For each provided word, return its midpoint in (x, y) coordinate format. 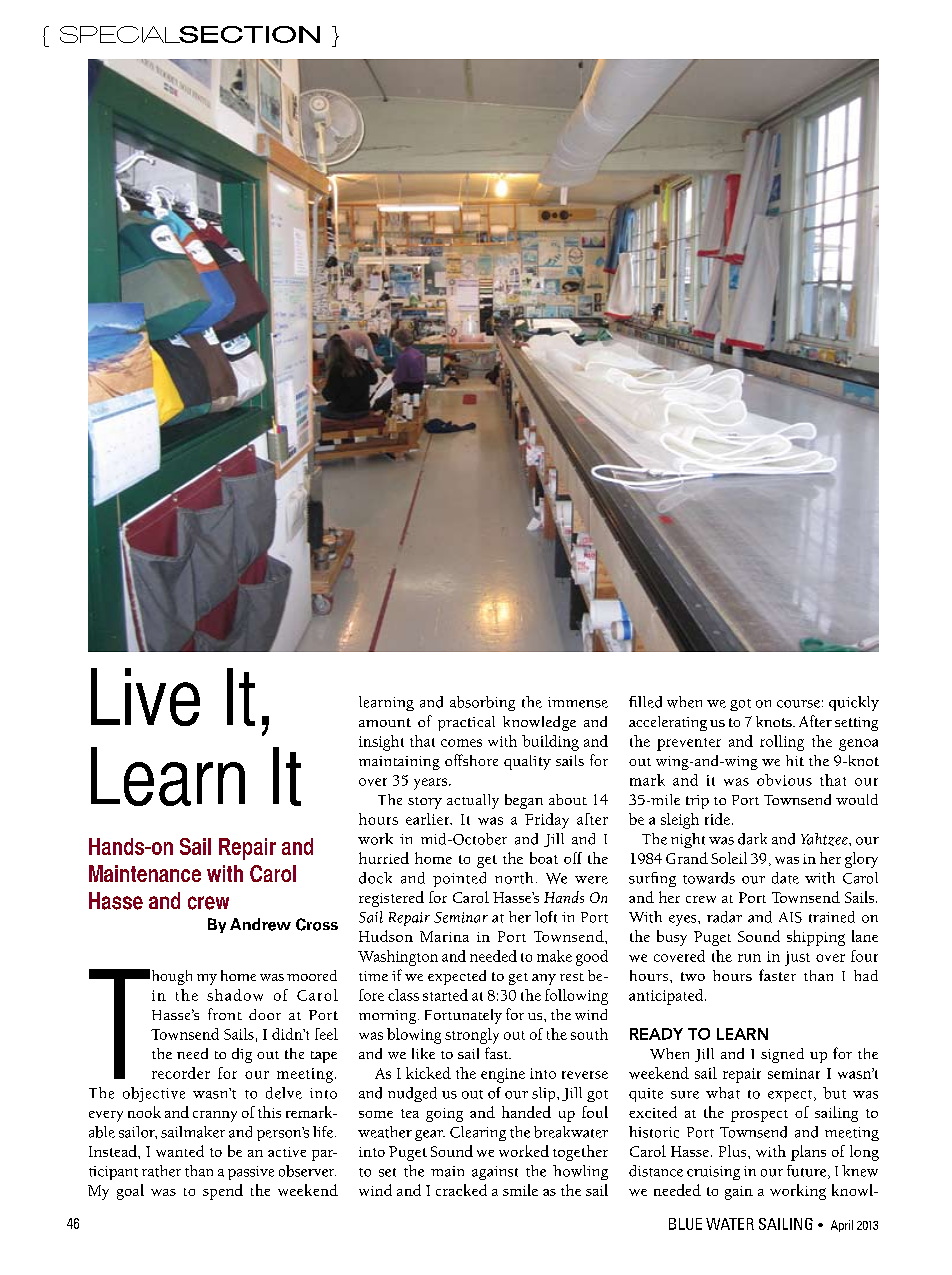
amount (385, 722)
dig (242, 1055)
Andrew (260, 924)
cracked (461, 1190)
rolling (782, 743)
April (842, 1226)
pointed (459, 879)
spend (223, 1192)
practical (466, 723)
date (785, 878)
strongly (472, 1036)
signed (782, 1055)
